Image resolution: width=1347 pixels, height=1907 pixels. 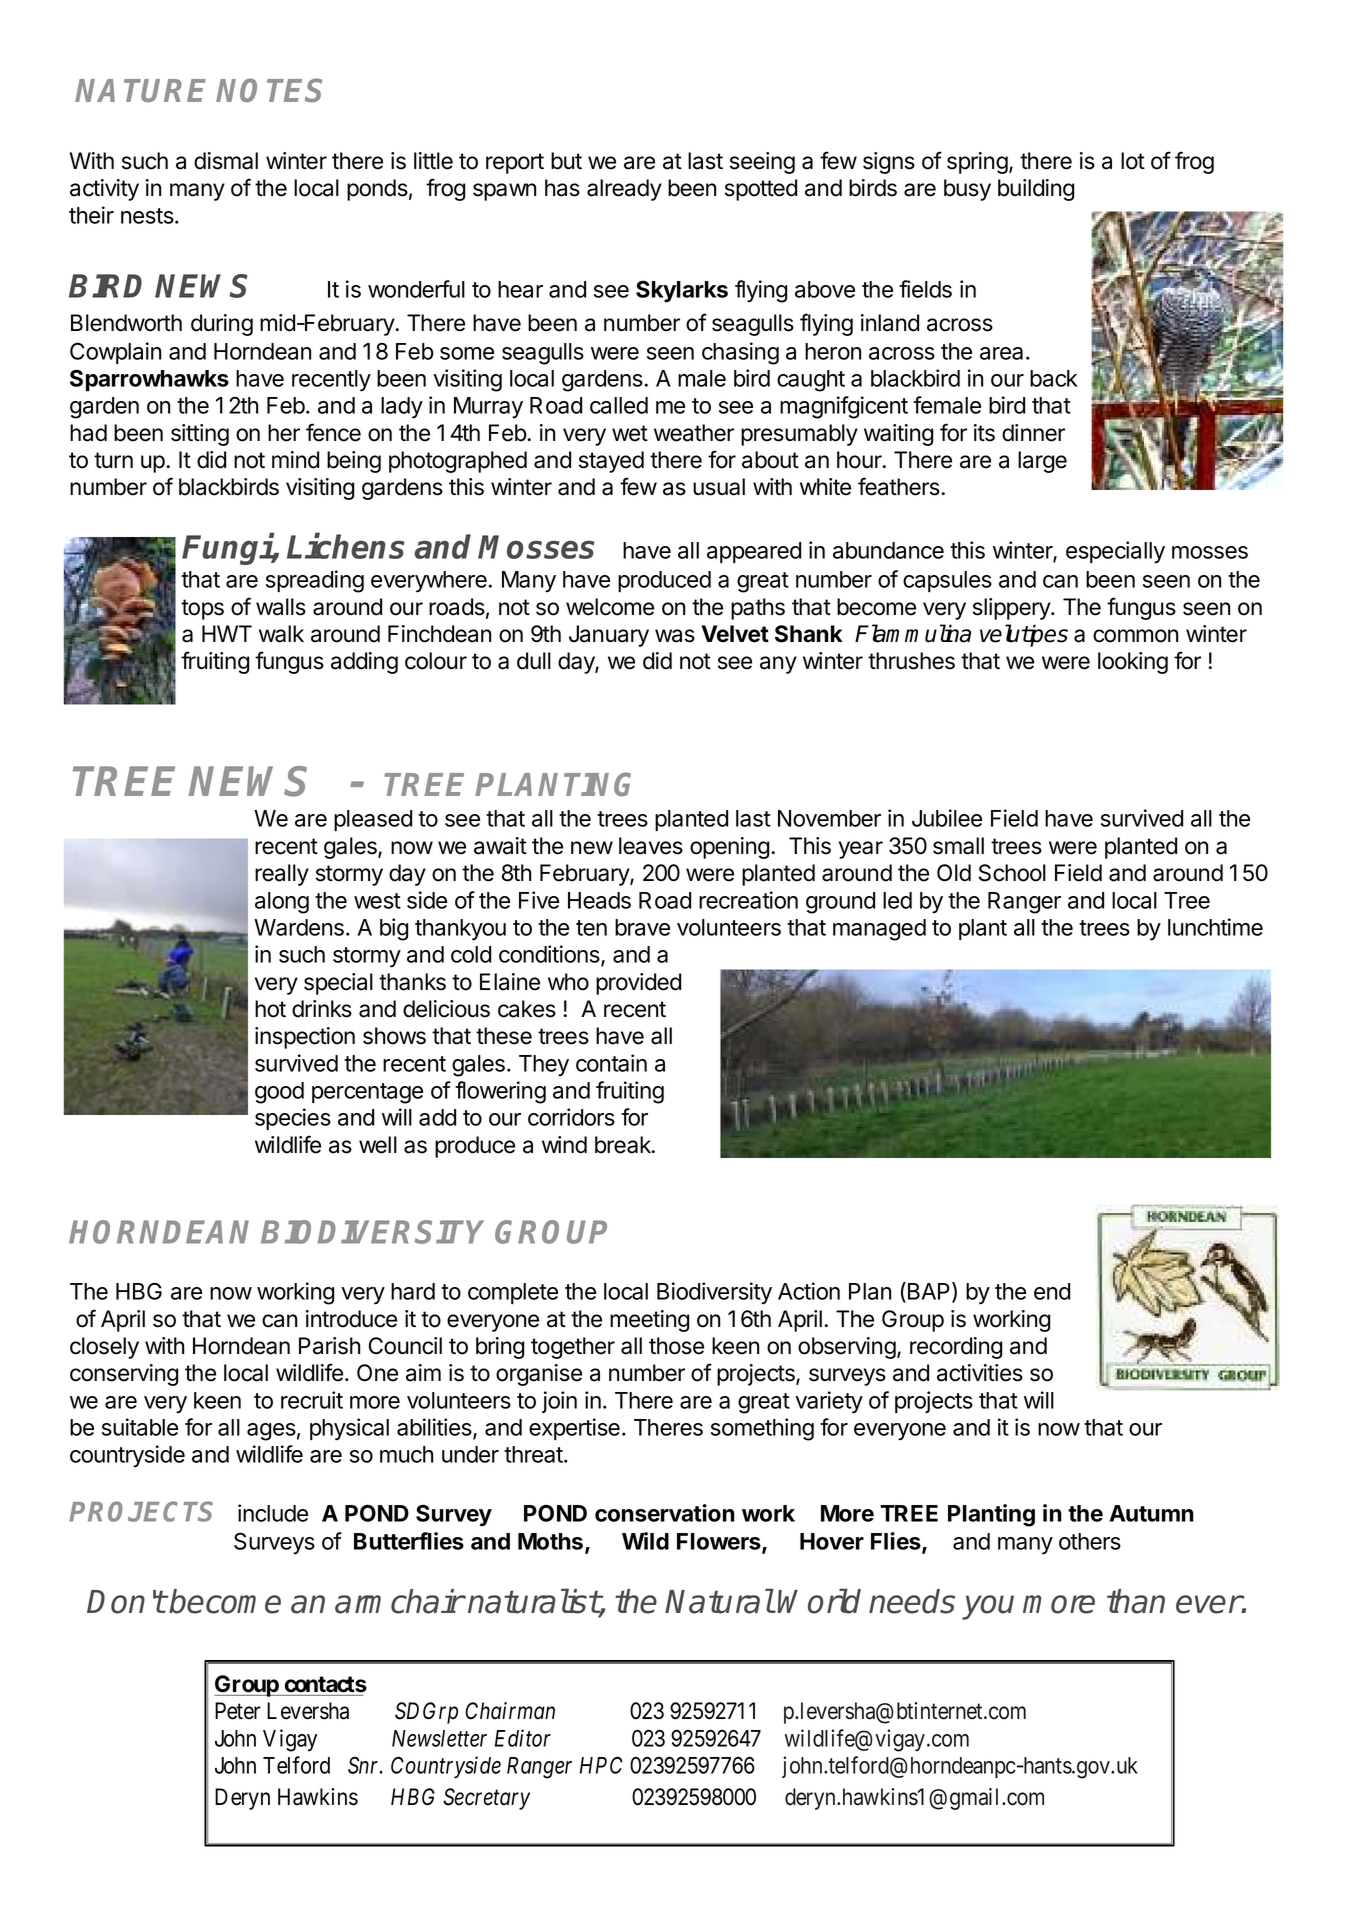 I want to click on needs, so click(x=912, y=1601).
